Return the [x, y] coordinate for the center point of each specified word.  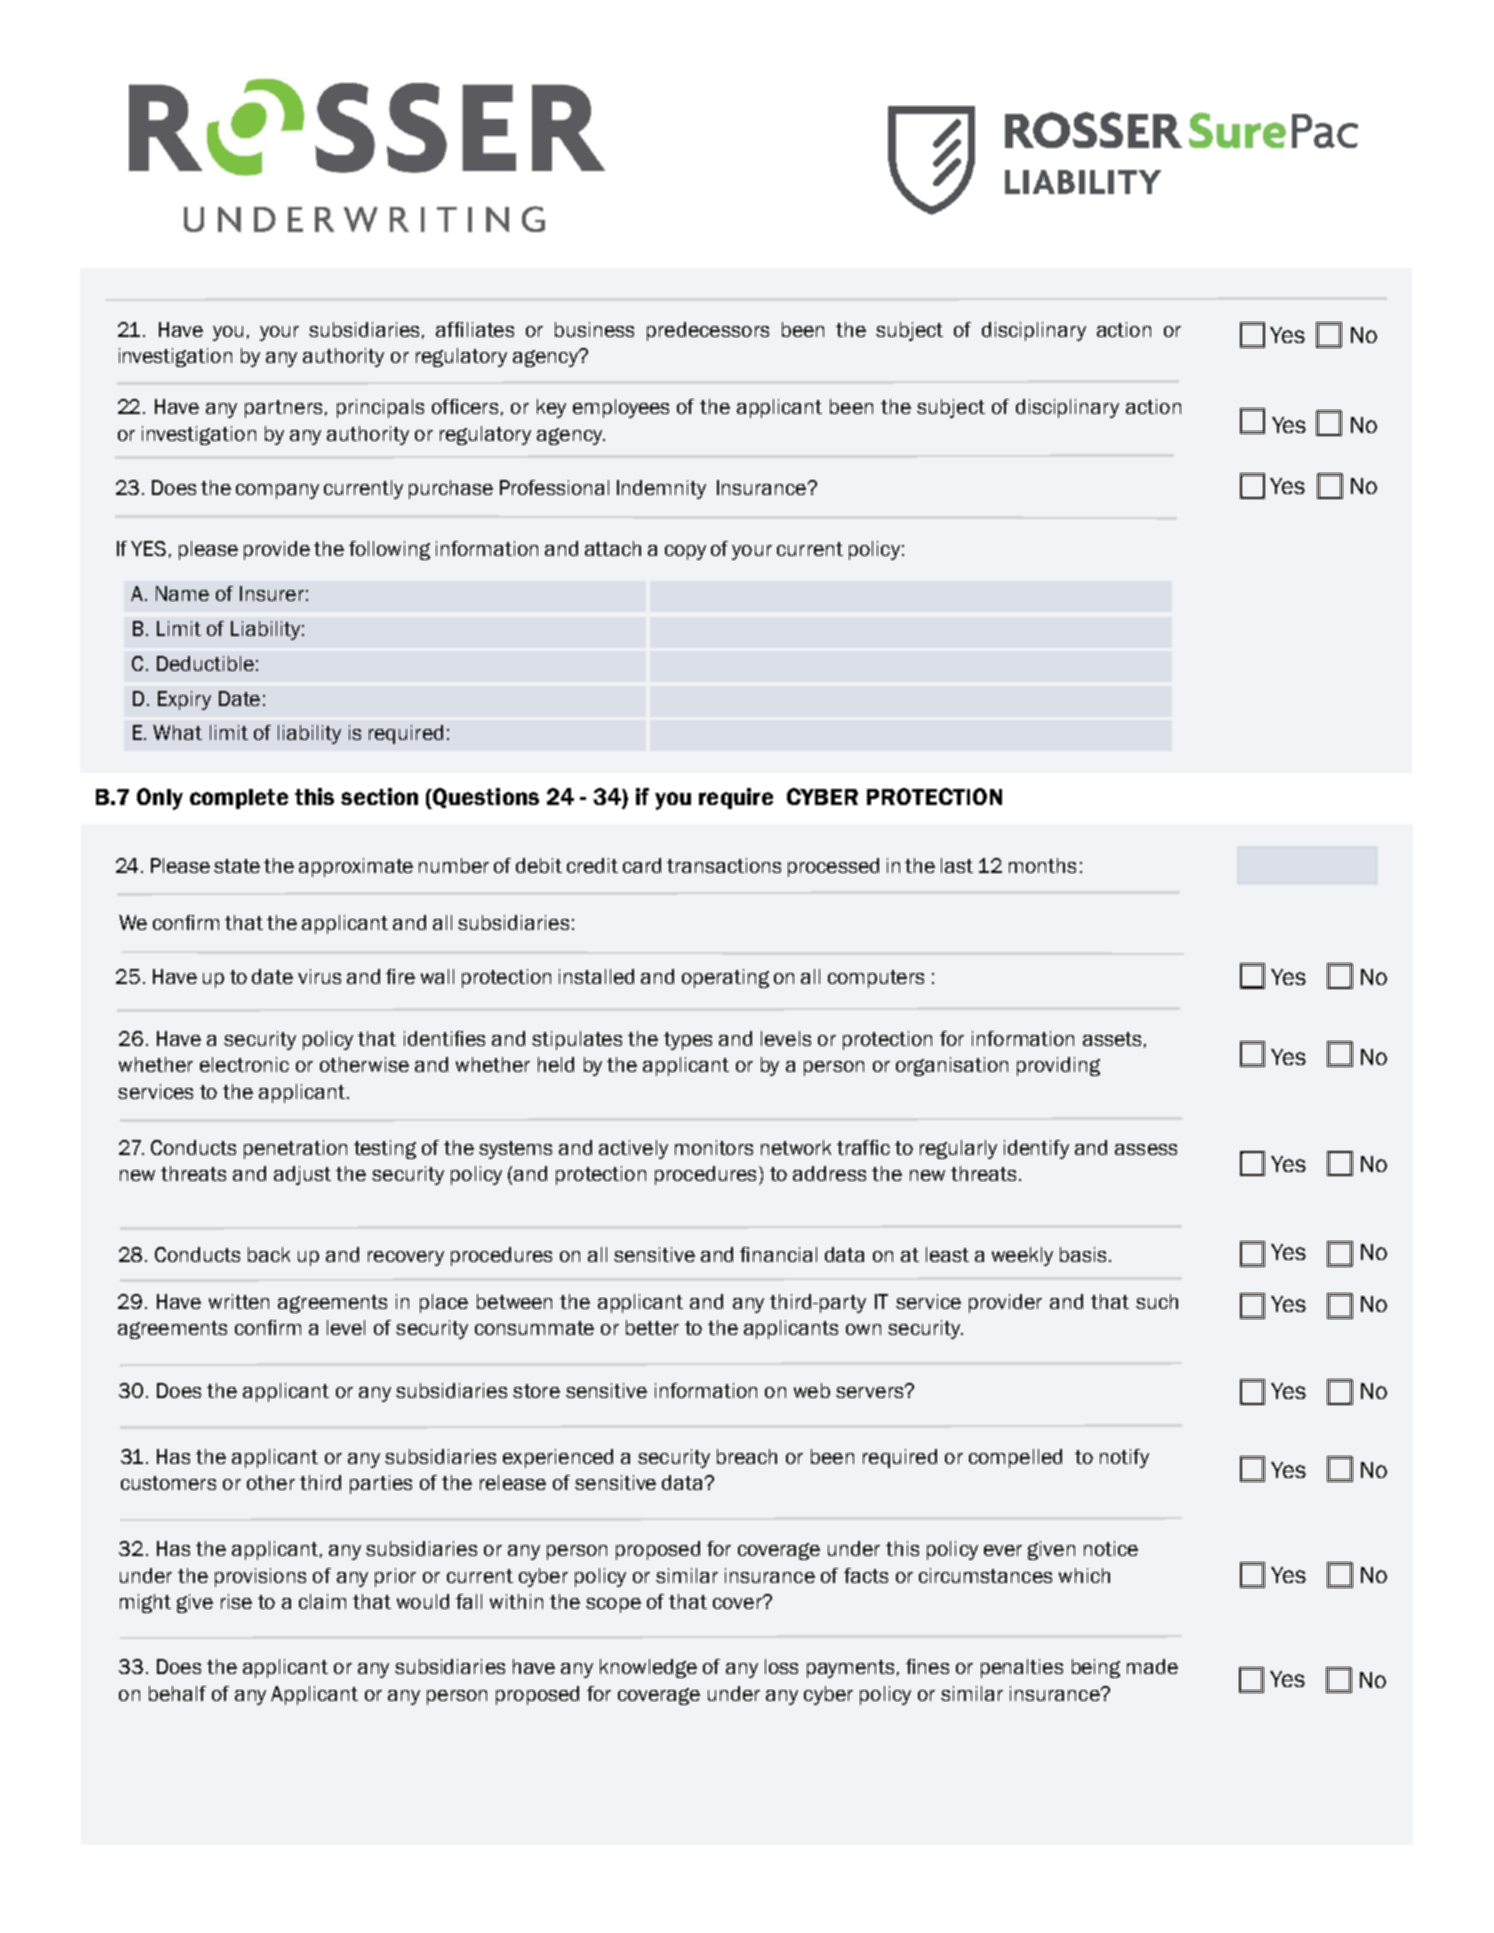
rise [236, 1601]
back [269, 1254]
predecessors [708, 331]
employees [621, 408]
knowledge [648, 1668]
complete [239, 799]
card [642, 865]
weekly [1022, 1256]
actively [633, 1149]
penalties [1022, 1668]
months [1042, 865]
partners [283, 409]
